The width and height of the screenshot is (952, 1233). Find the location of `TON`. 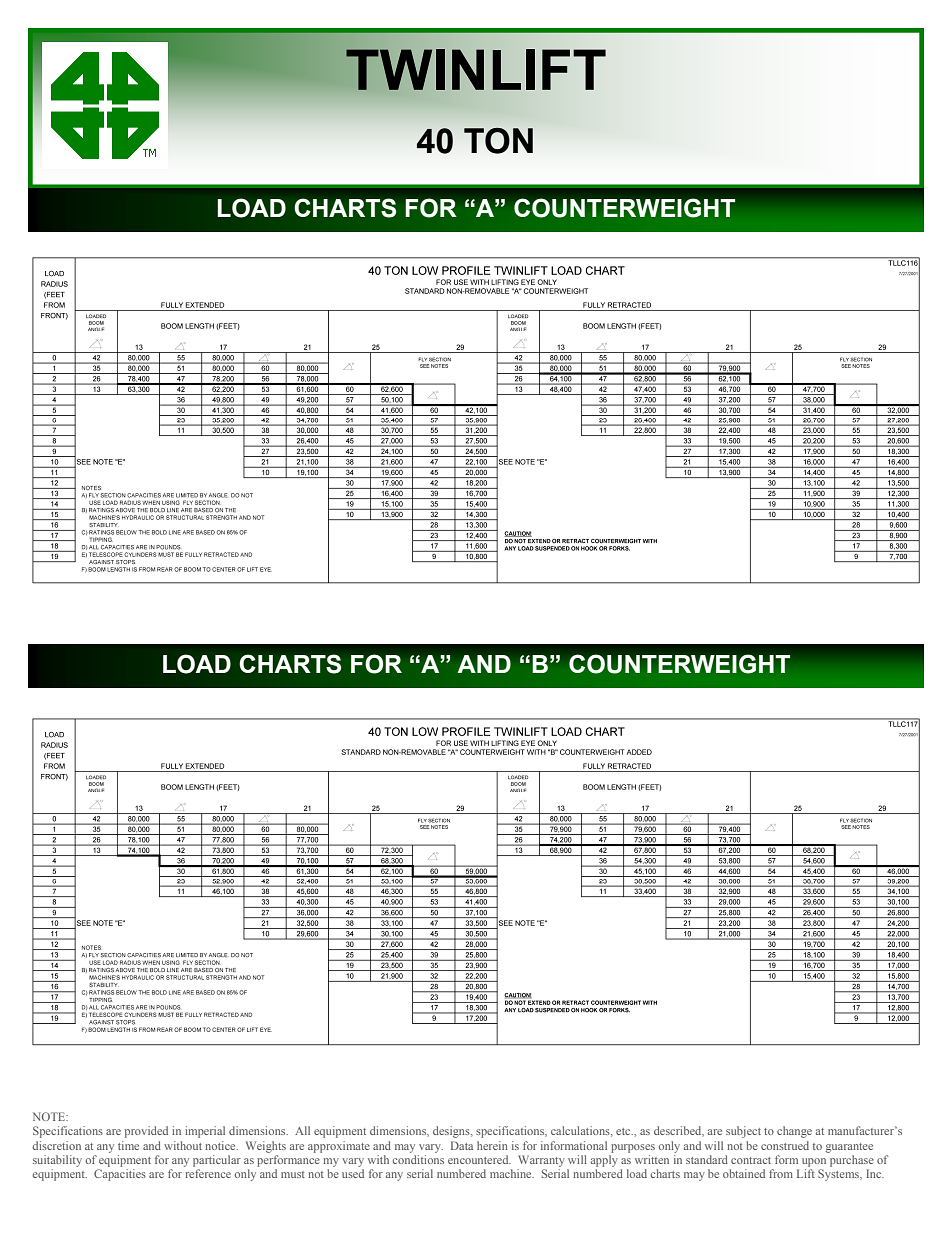

TON is located at coordinates (498, 140).
